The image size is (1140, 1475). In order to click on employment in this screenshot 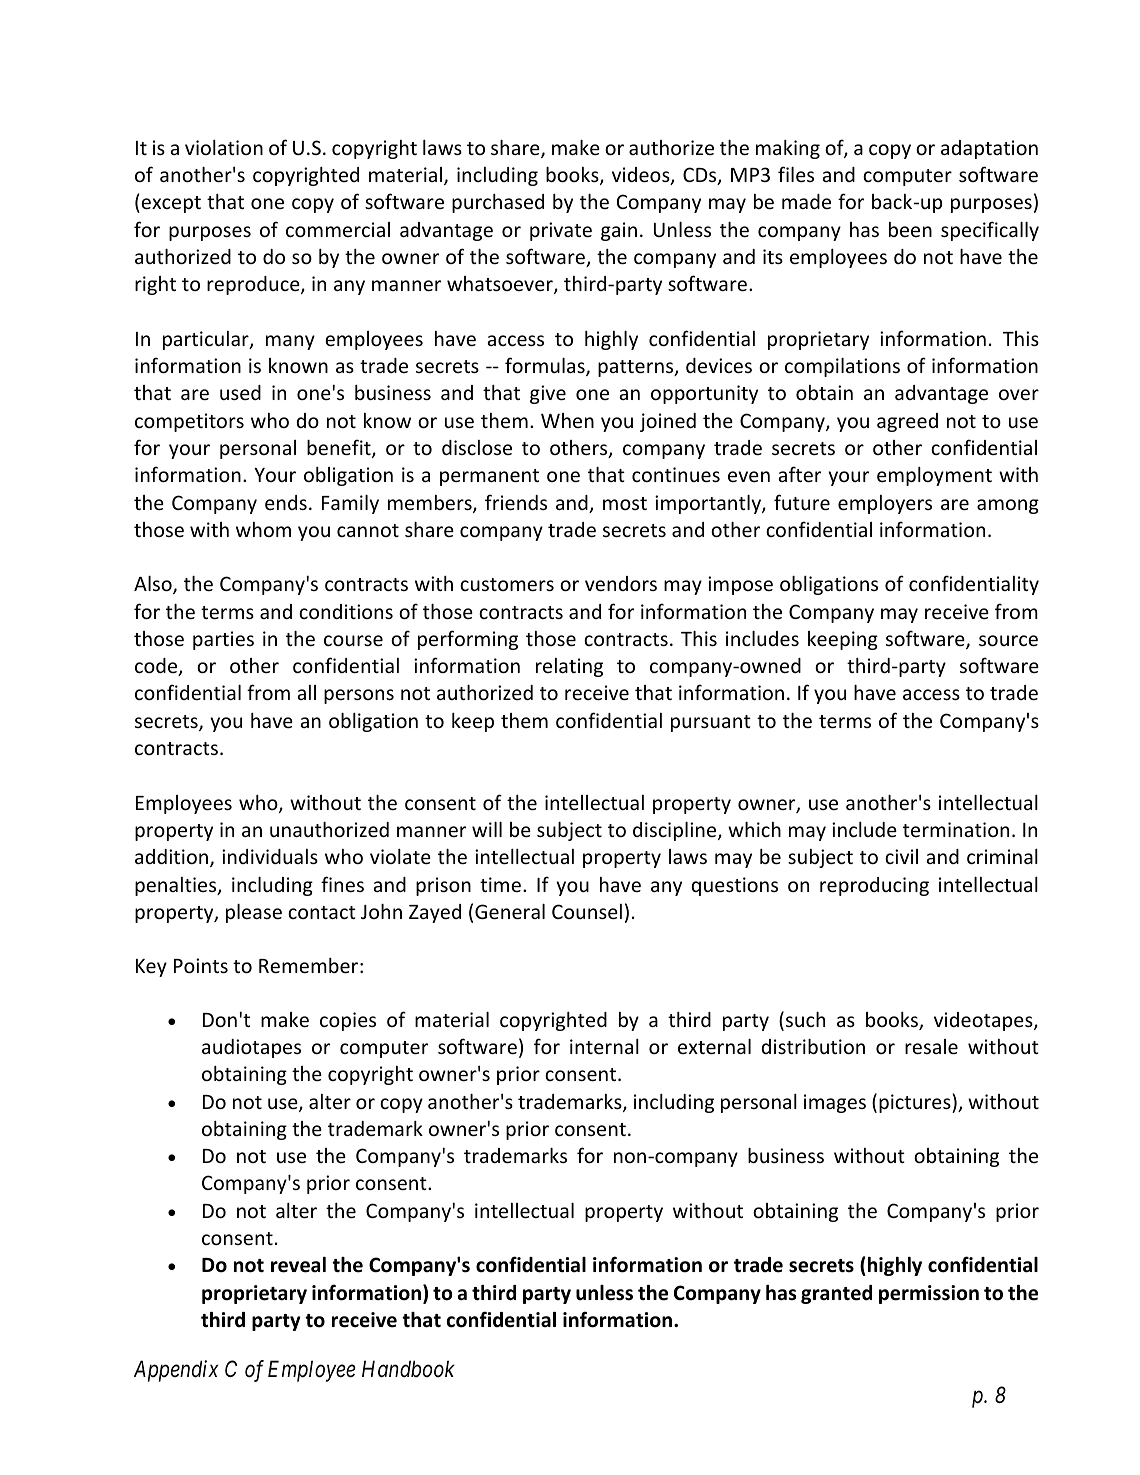, I will do `click(934, 476)`.
